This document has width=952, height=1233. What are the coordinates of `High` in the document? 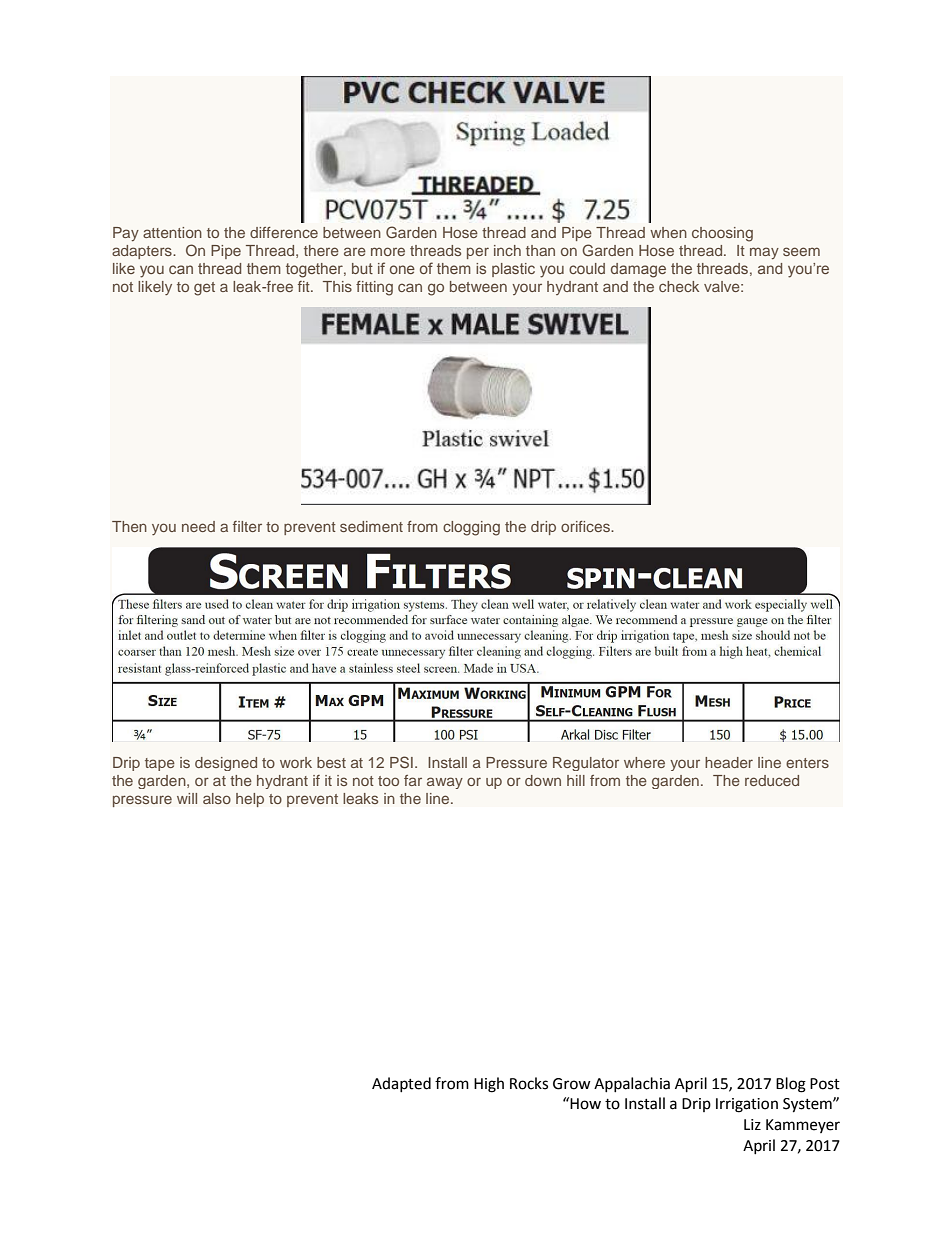 It's located at (489, 1085).
